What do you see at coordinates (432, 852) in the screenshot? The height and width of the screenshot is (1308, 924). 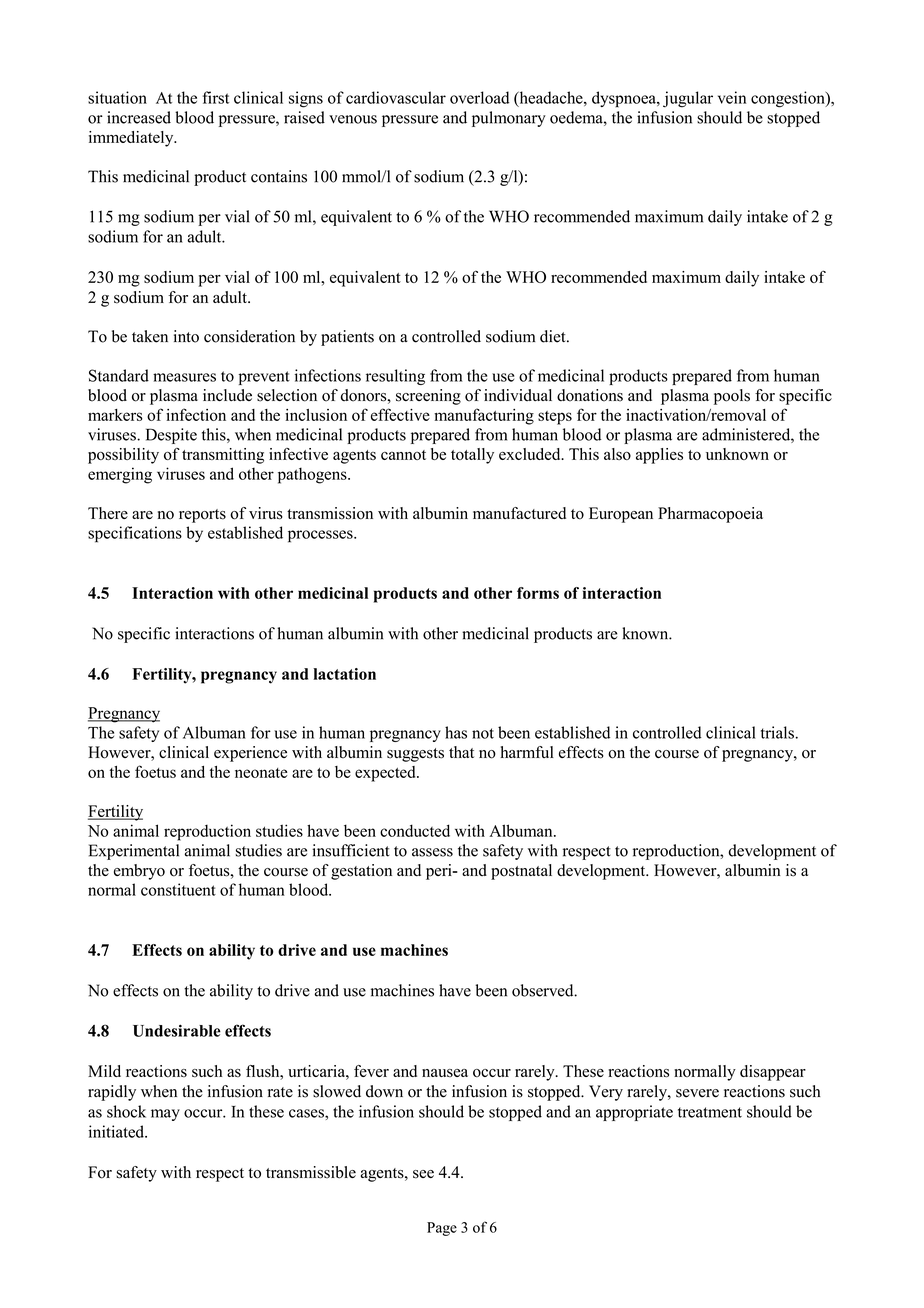 I see `assess` at bounding box center [432, 852].
